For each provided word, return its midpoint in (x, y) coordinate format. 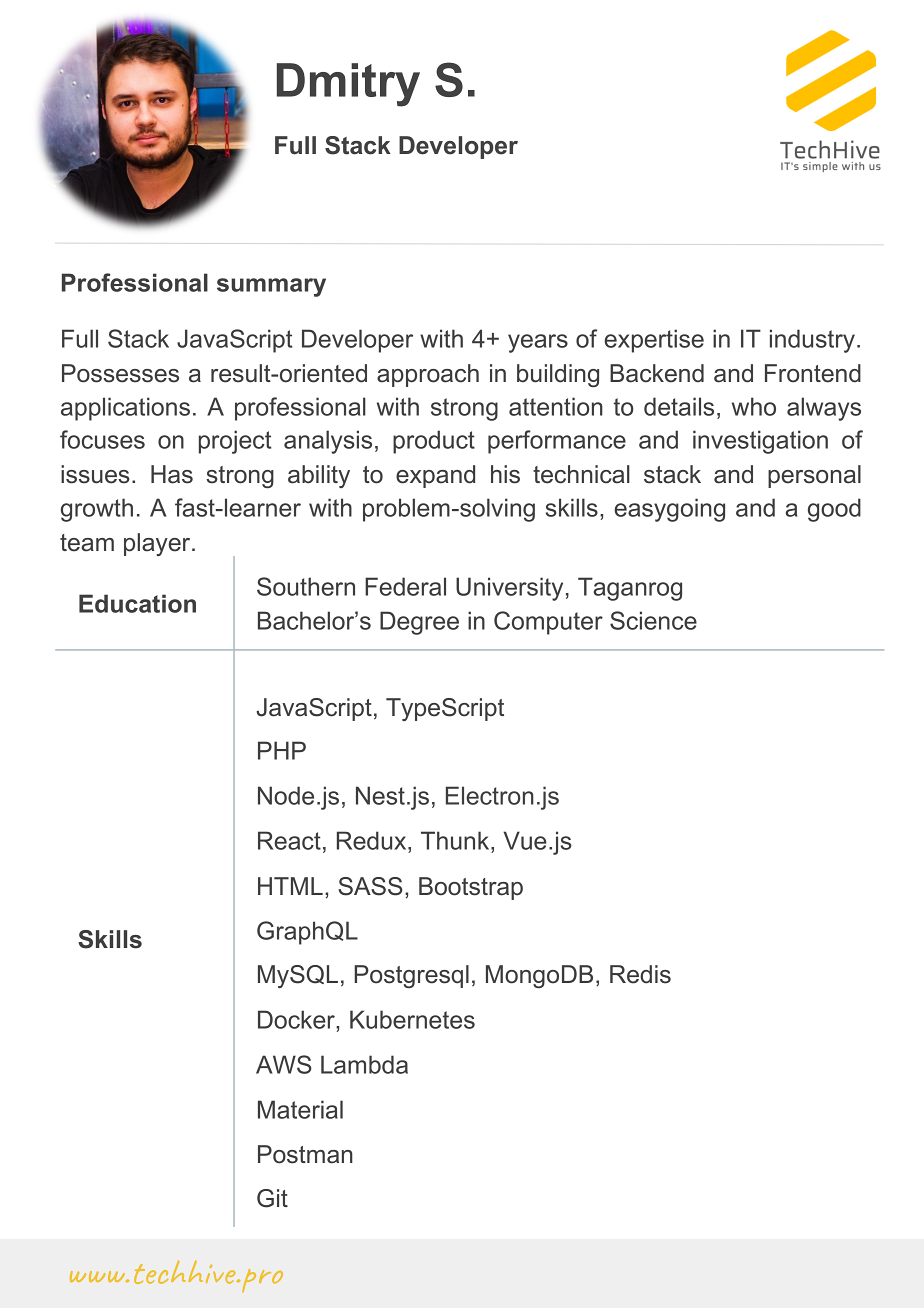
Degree (419, 623)
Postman (305, 1154)
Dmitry (348, 85)
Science (653, 620)
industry (812, 341)
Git (272, 1198)
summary (271, 287)
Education (137, 603)
